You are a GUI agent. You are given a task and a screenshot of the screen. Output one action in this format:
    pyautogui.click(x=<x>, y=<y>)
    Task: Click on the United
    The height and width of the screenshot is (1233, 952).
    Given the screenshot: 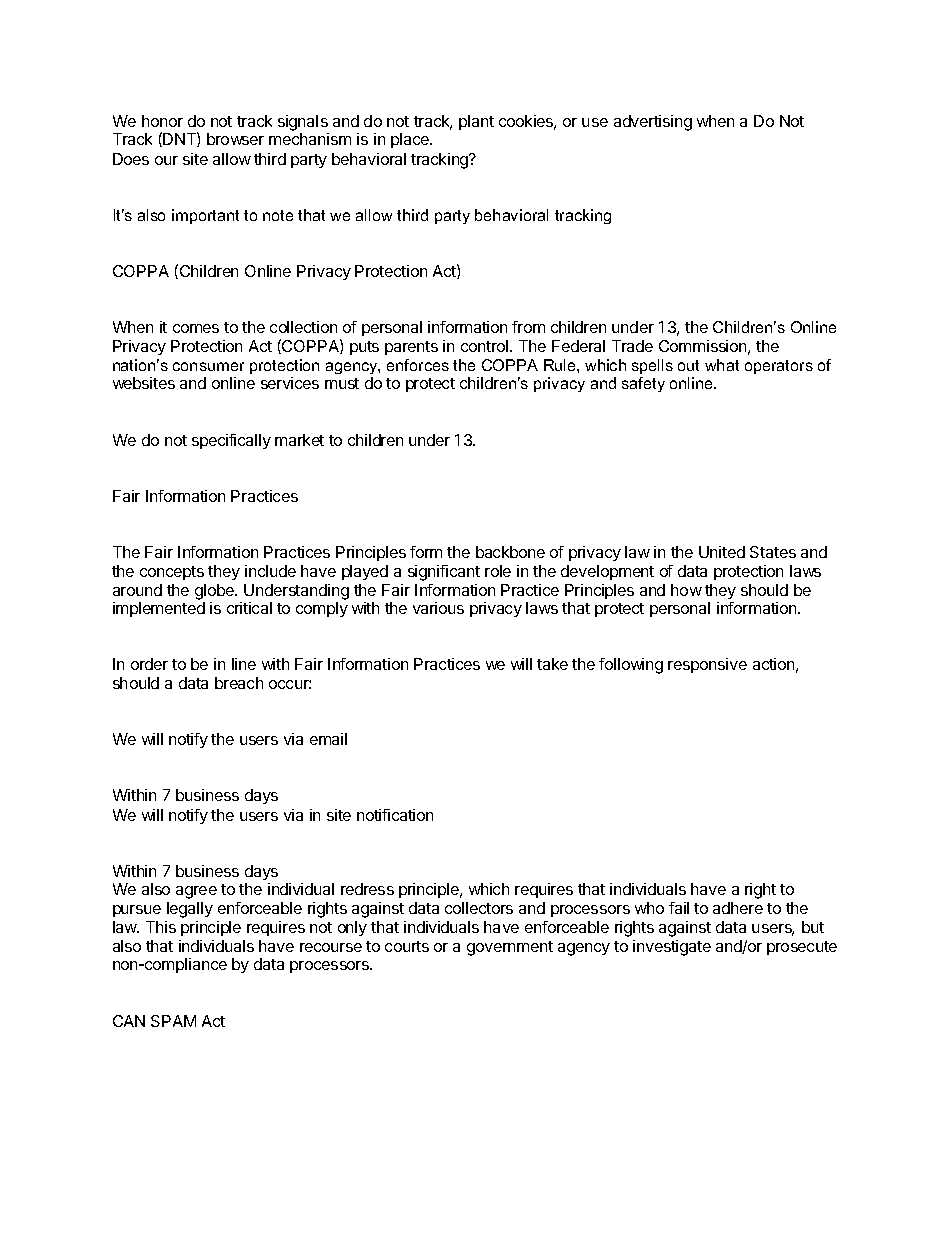 What is the action you would take?
    pyautogui.click(x=722, y=552)
